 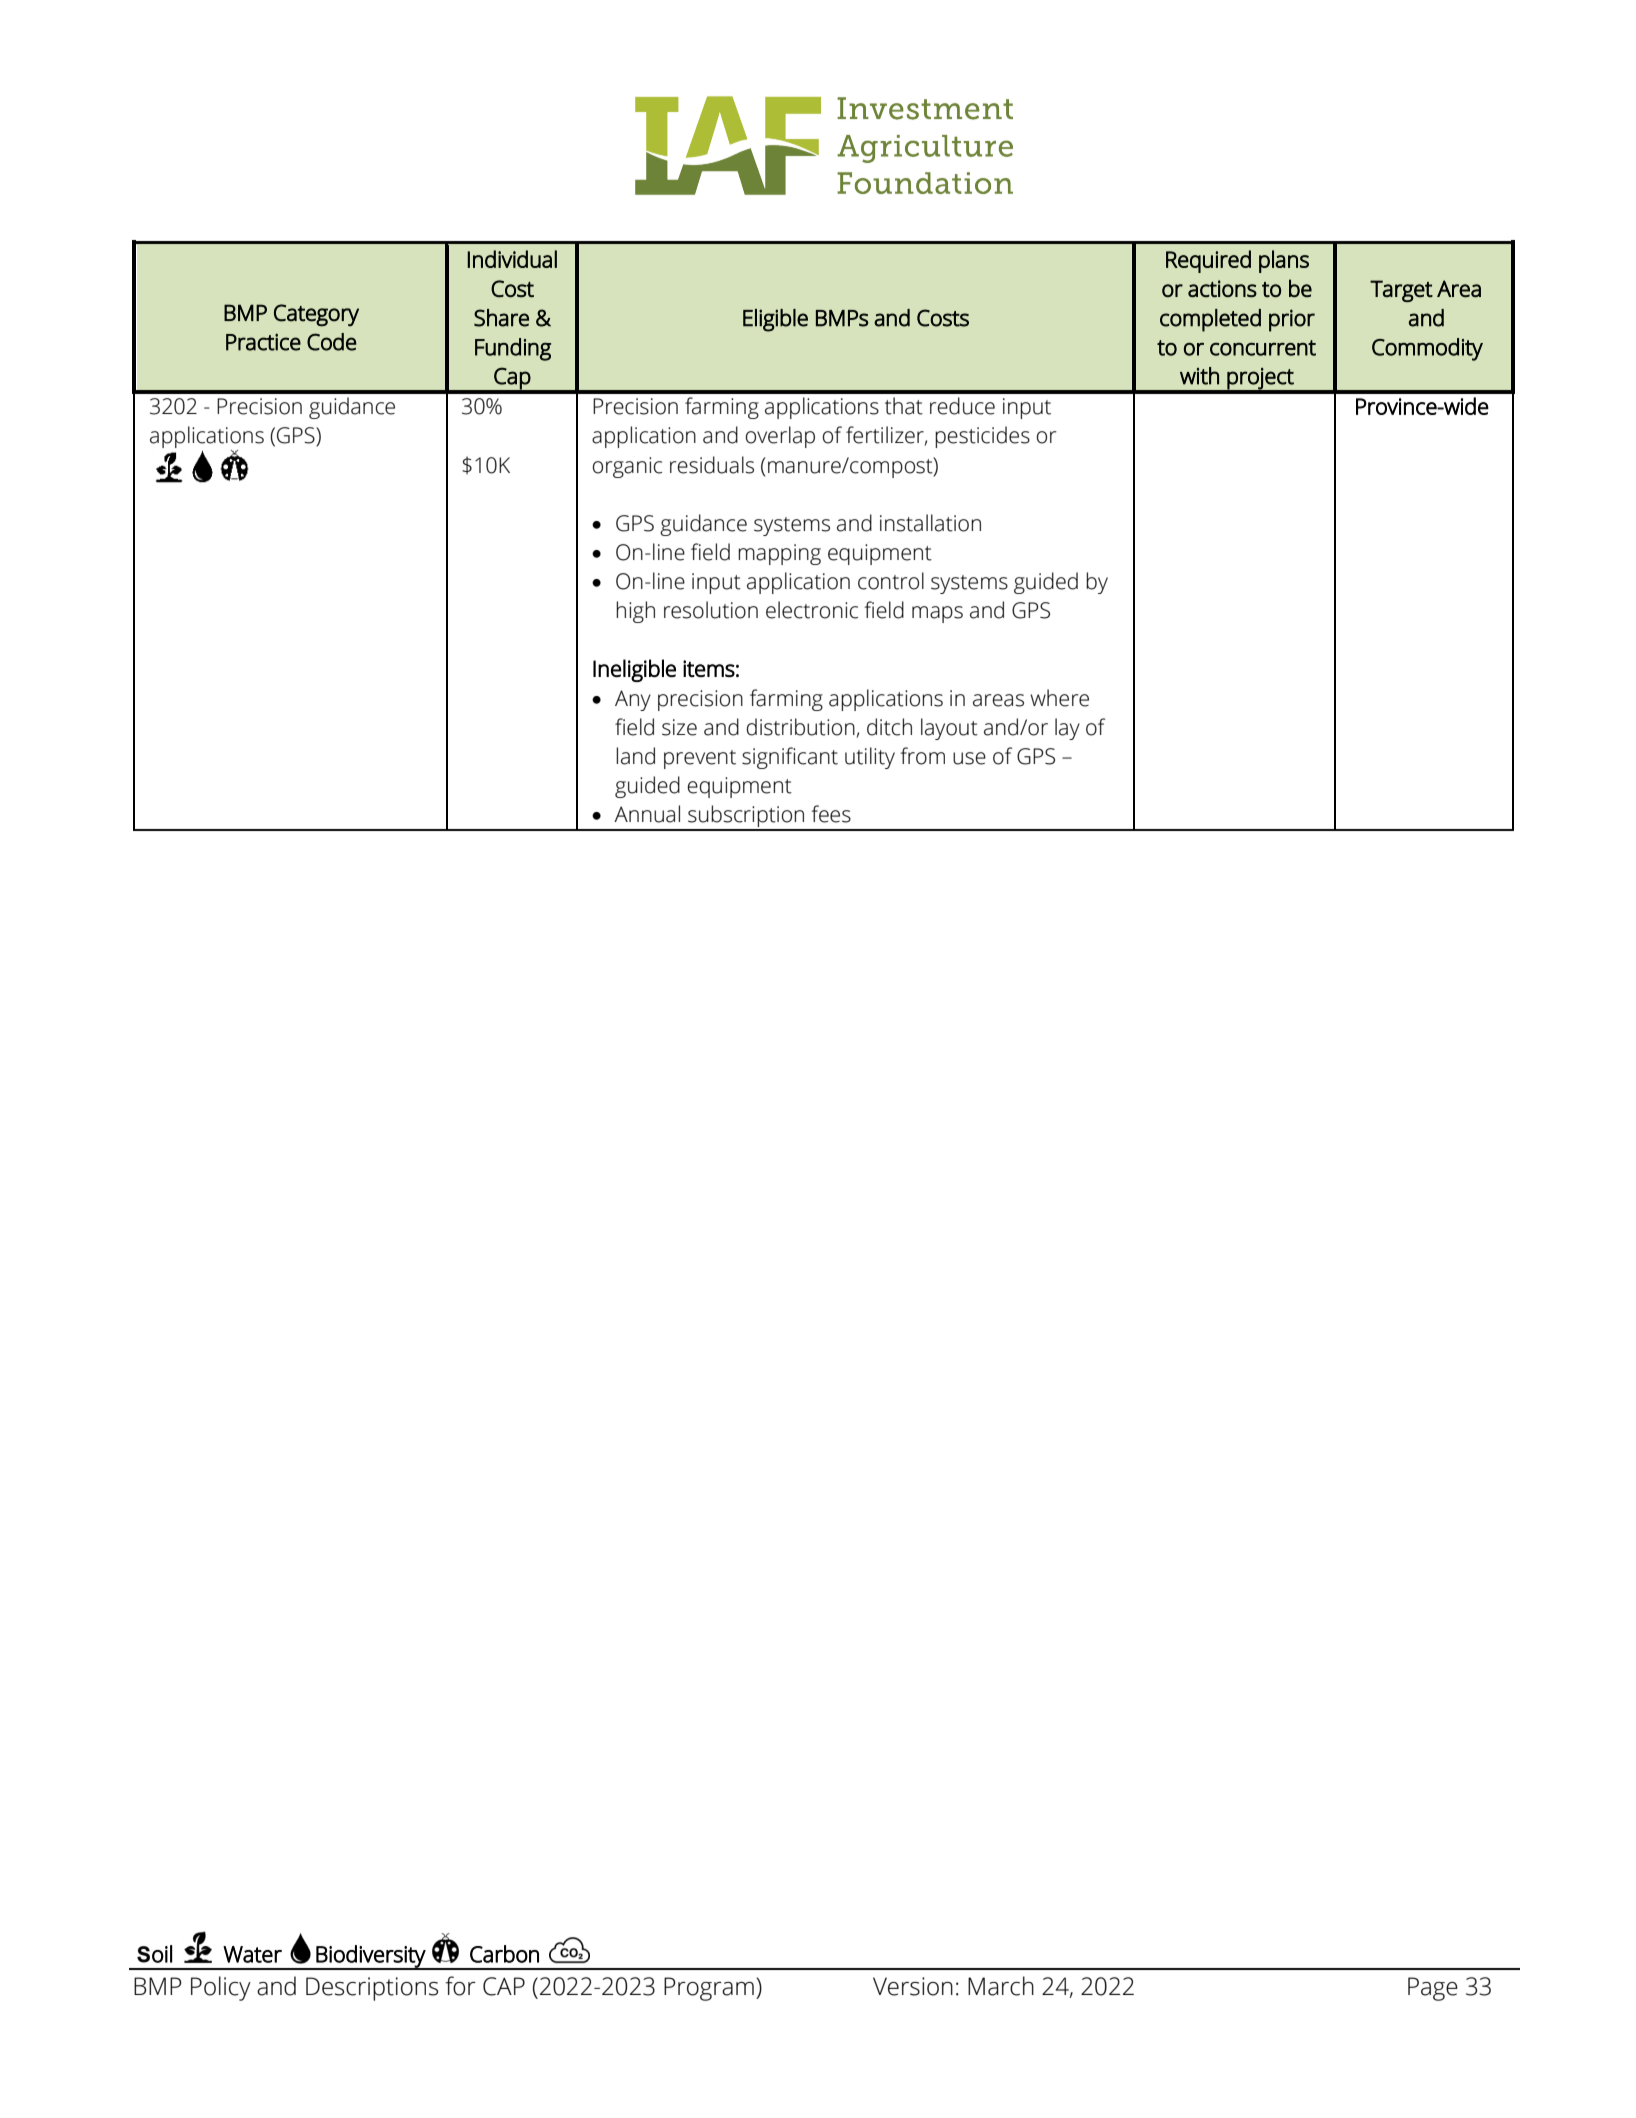 I want to click on March, so click(x=1001, y=1986).
